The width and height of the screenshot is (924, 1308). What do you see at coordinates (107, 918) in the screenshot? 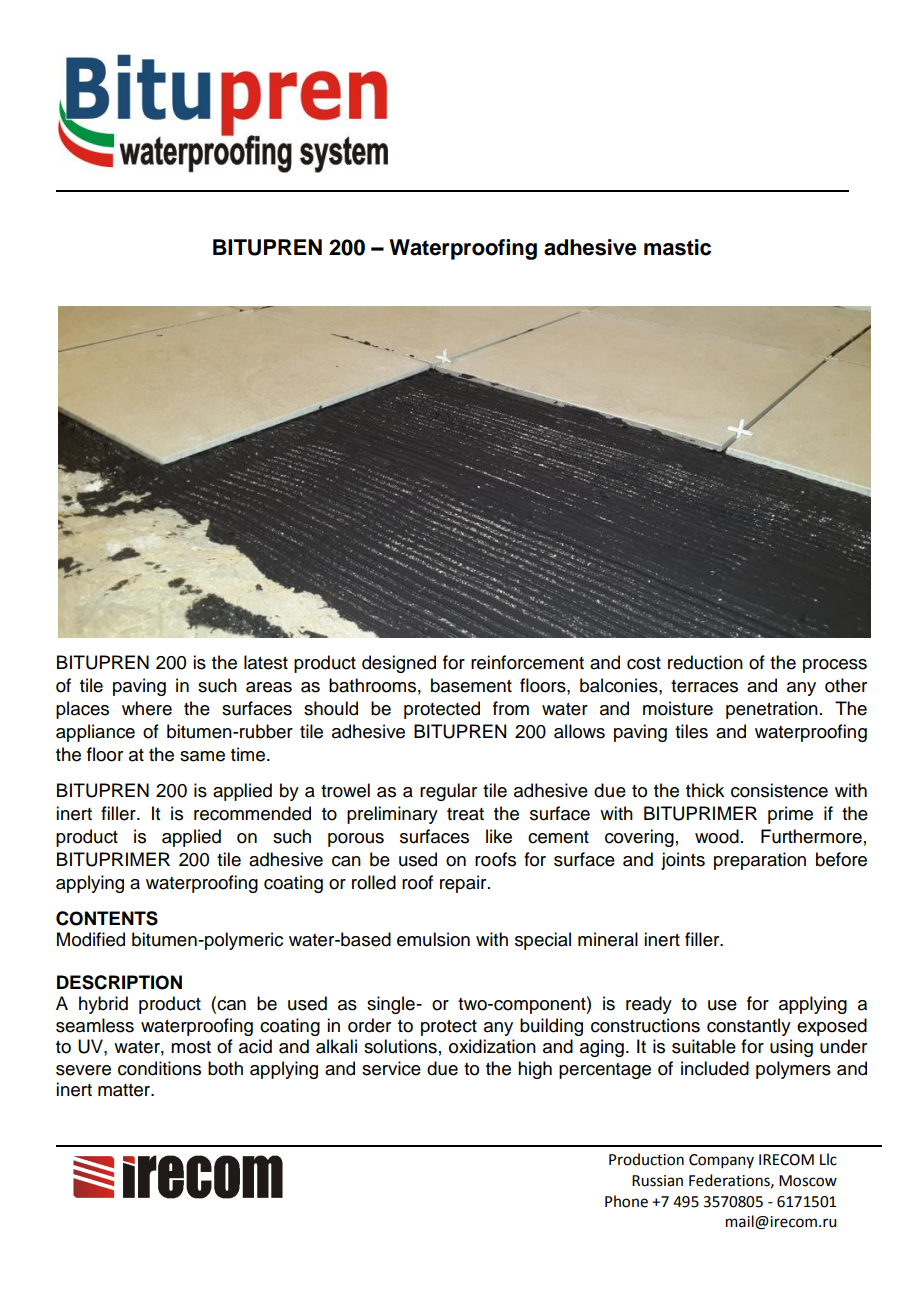
I see `CONTENTS` at bounding box center [107, 918].
